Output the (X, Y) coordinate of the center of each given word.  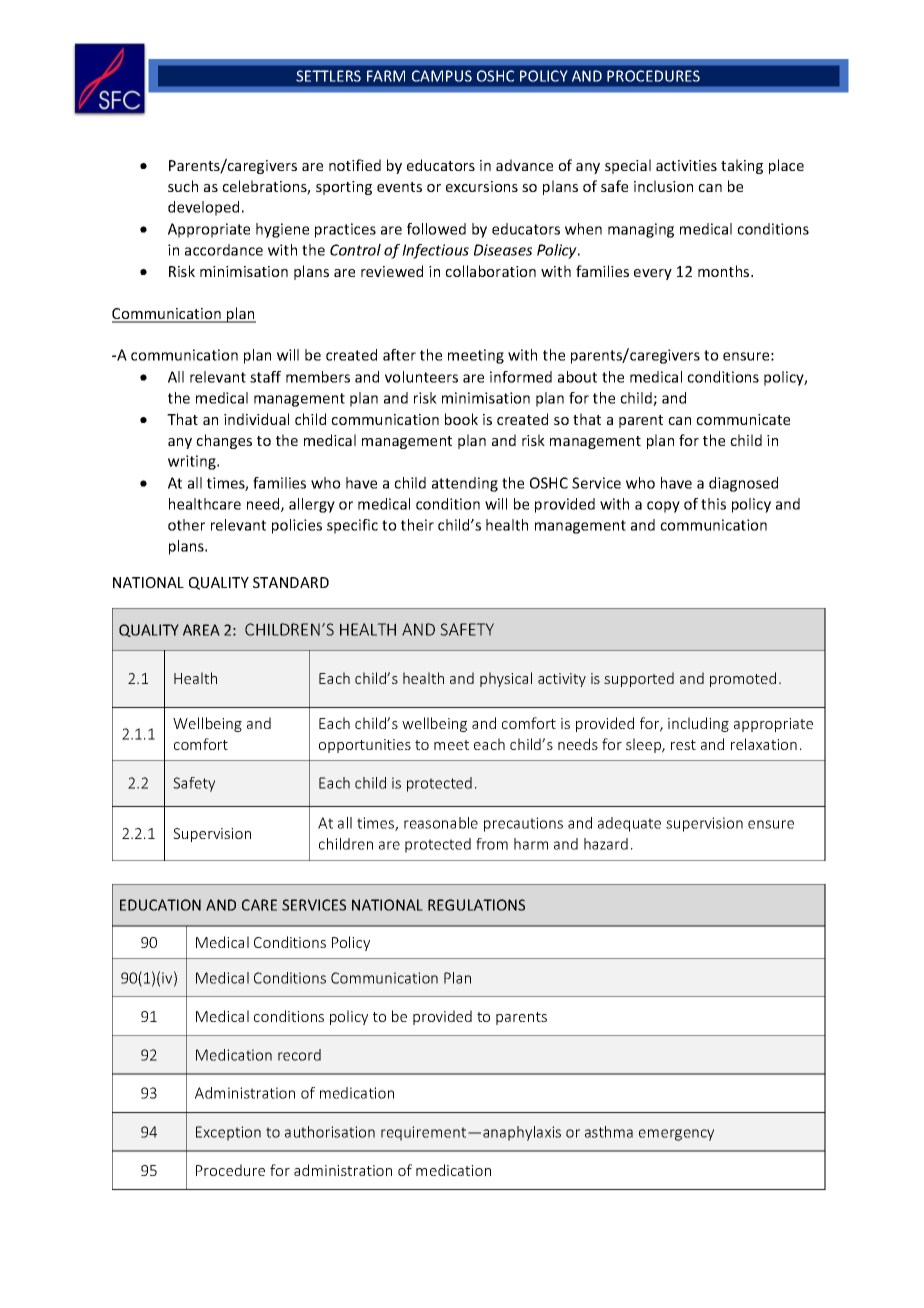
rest (683, 745)
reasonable (441, 823)
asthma (609, 1132)
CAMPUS (442, 76)
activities (686, 165)
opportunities (365, 746)
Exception (228, 1133)
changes (224, 441)
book (461, 419)
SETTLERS (328, 76)
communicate (743, 419)
